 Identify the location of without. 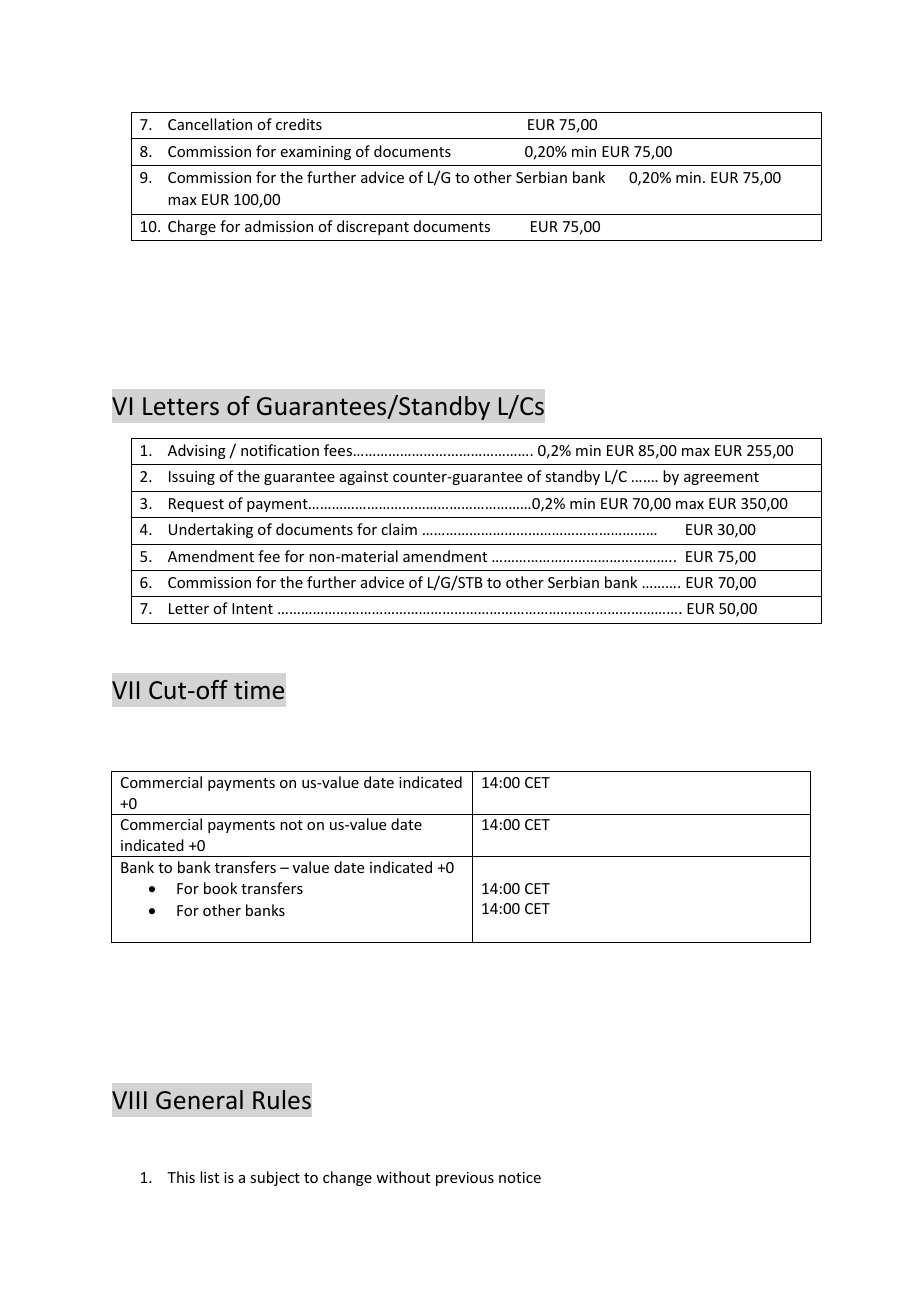
(403, 1177).
